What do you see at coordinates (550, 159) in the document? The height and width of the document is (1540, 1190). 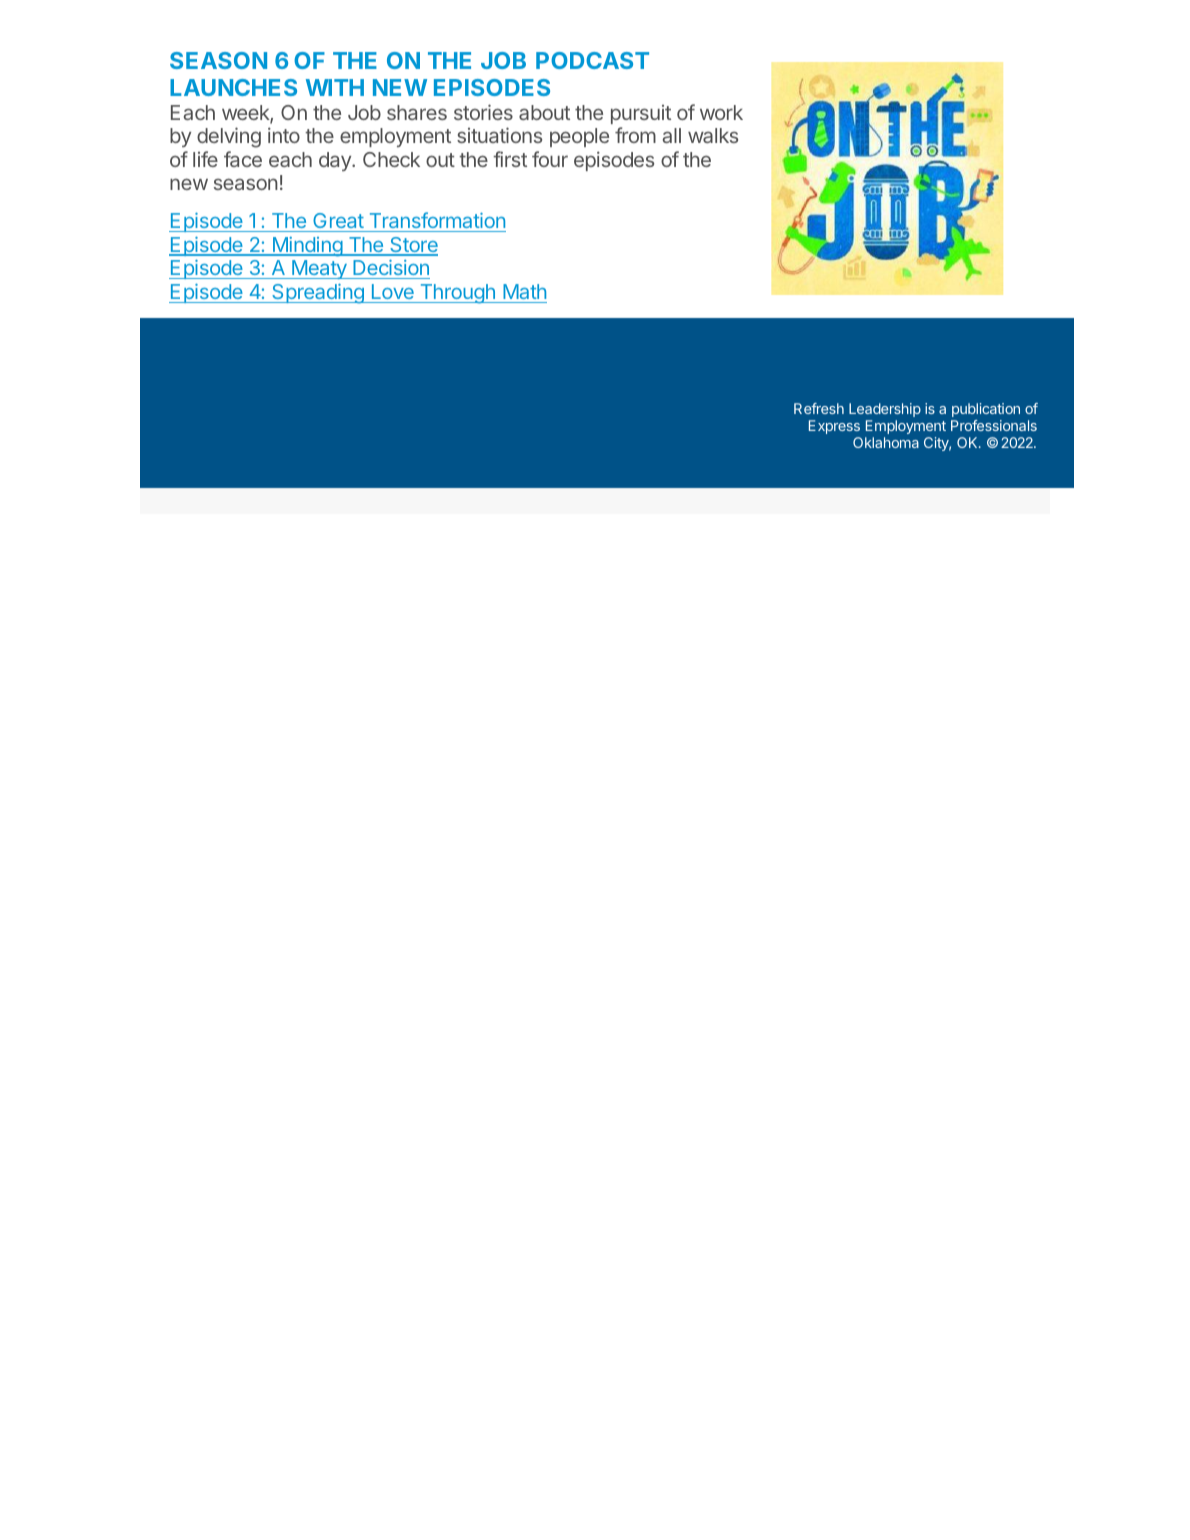 I see `four` at bounding box center [550, 159].
